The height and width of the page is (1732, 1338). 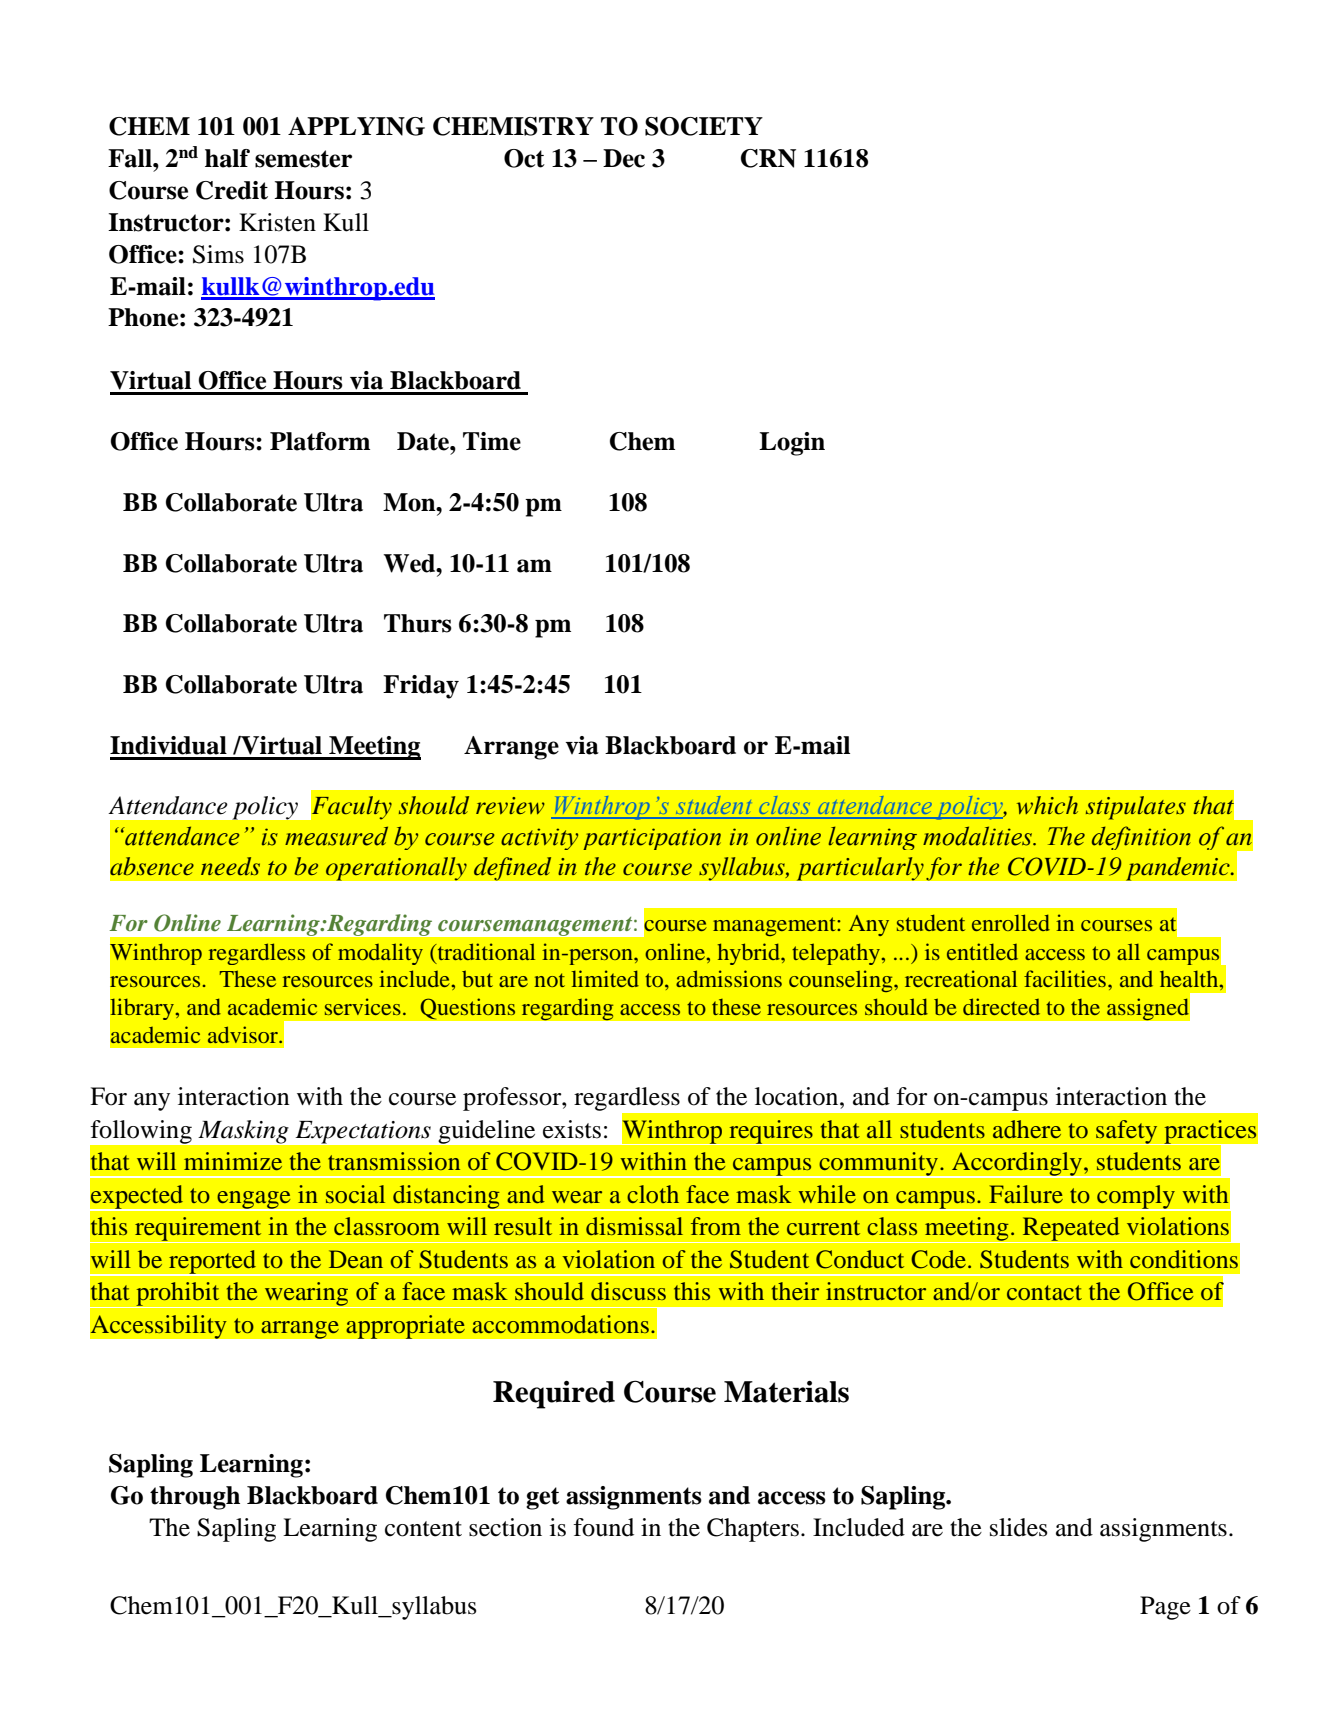 What do you see at coordinates (634, 1226) in the page?
I see `dismissal` at bounding box center [634, 1226].
